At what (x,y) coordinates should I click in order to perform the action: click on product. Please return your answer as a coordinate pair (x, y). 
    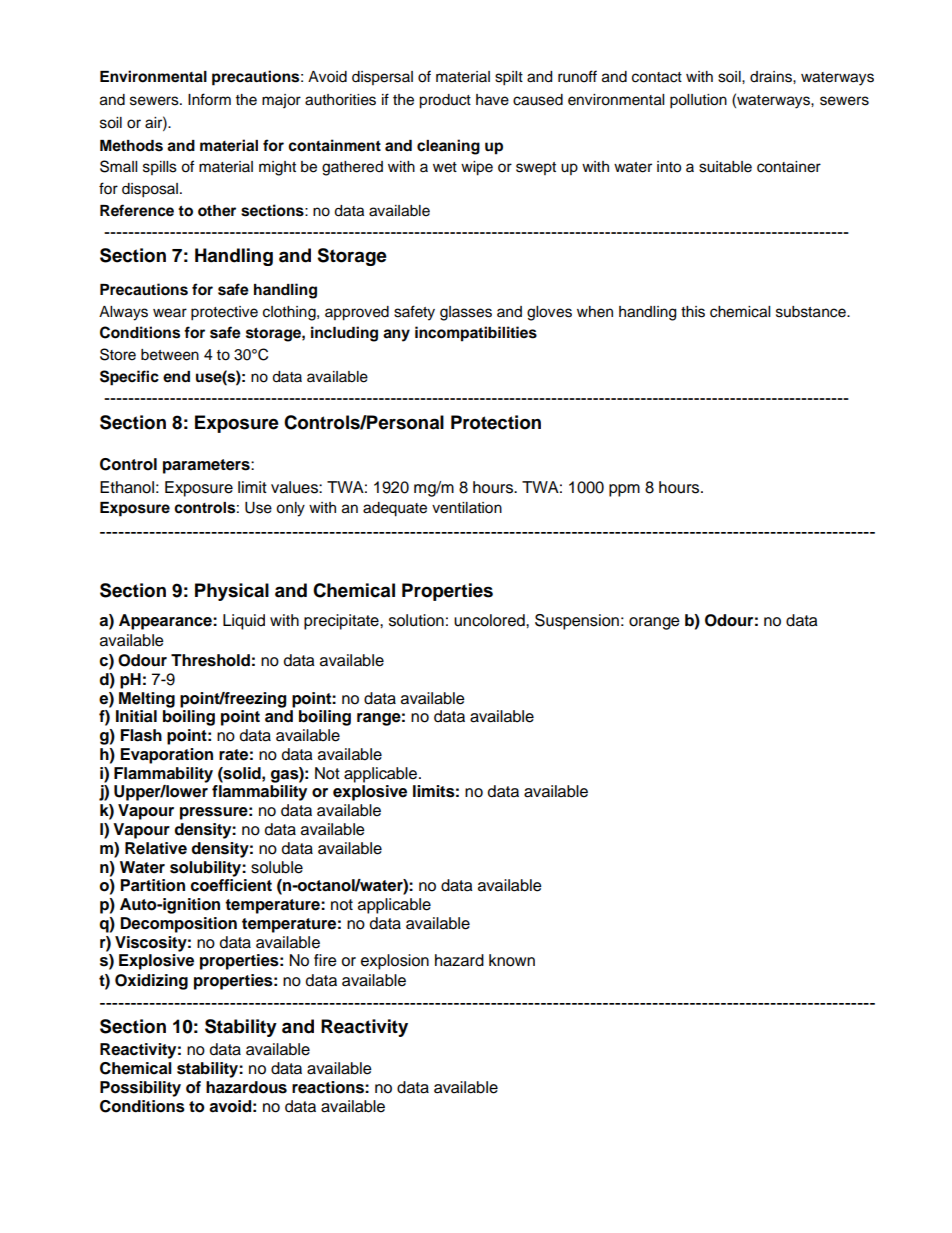
    Looking at the image, I should click on (445, 101).
